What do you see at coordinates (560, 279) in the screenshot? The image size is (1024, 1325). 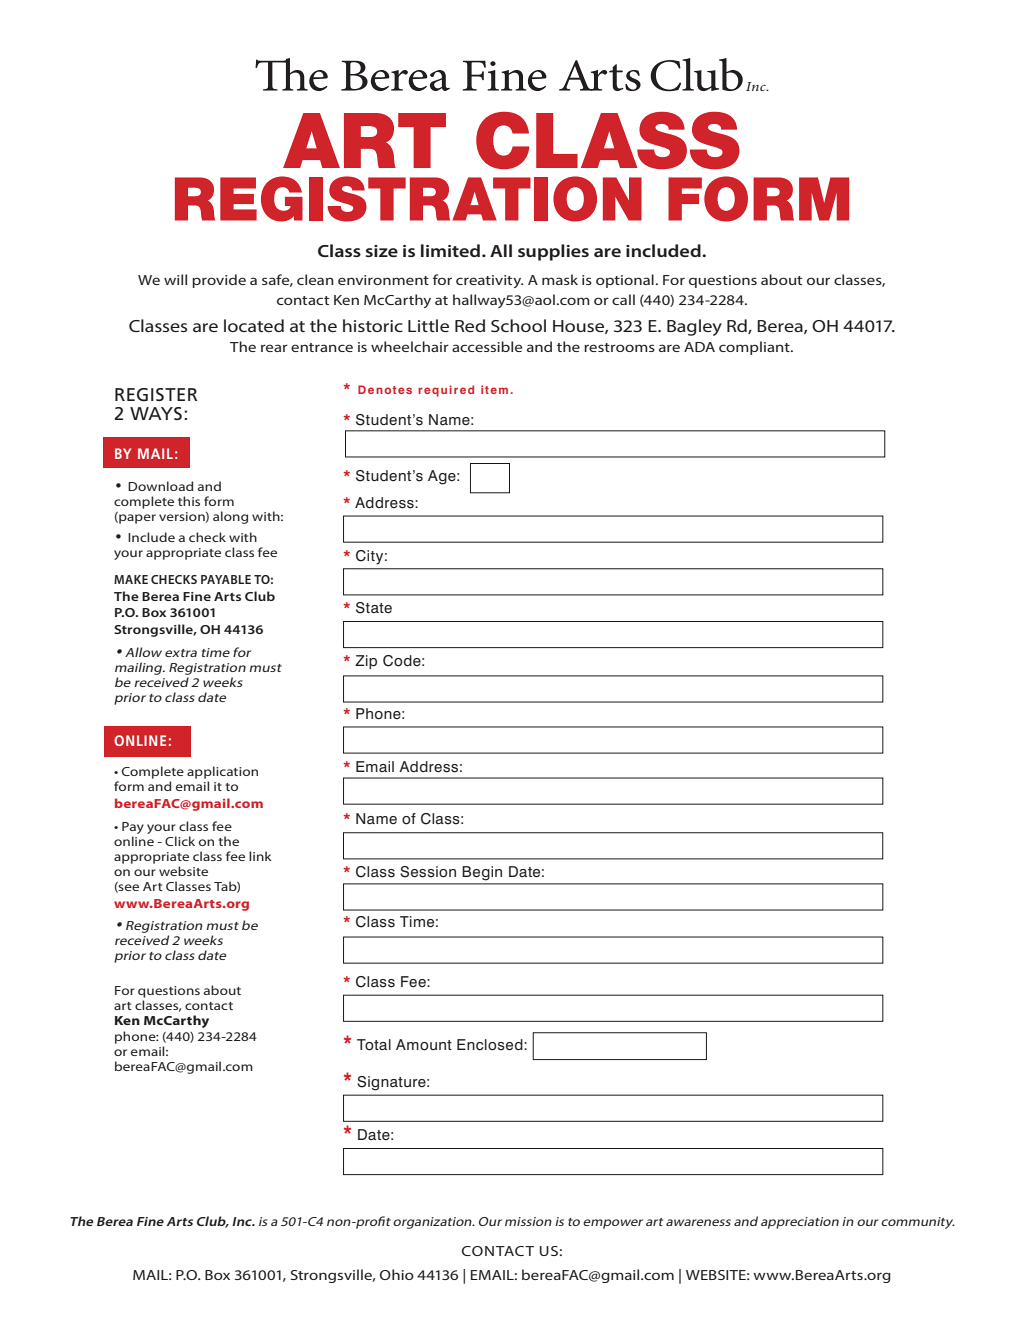 I see `mask` at bounding box center [560, 279].
